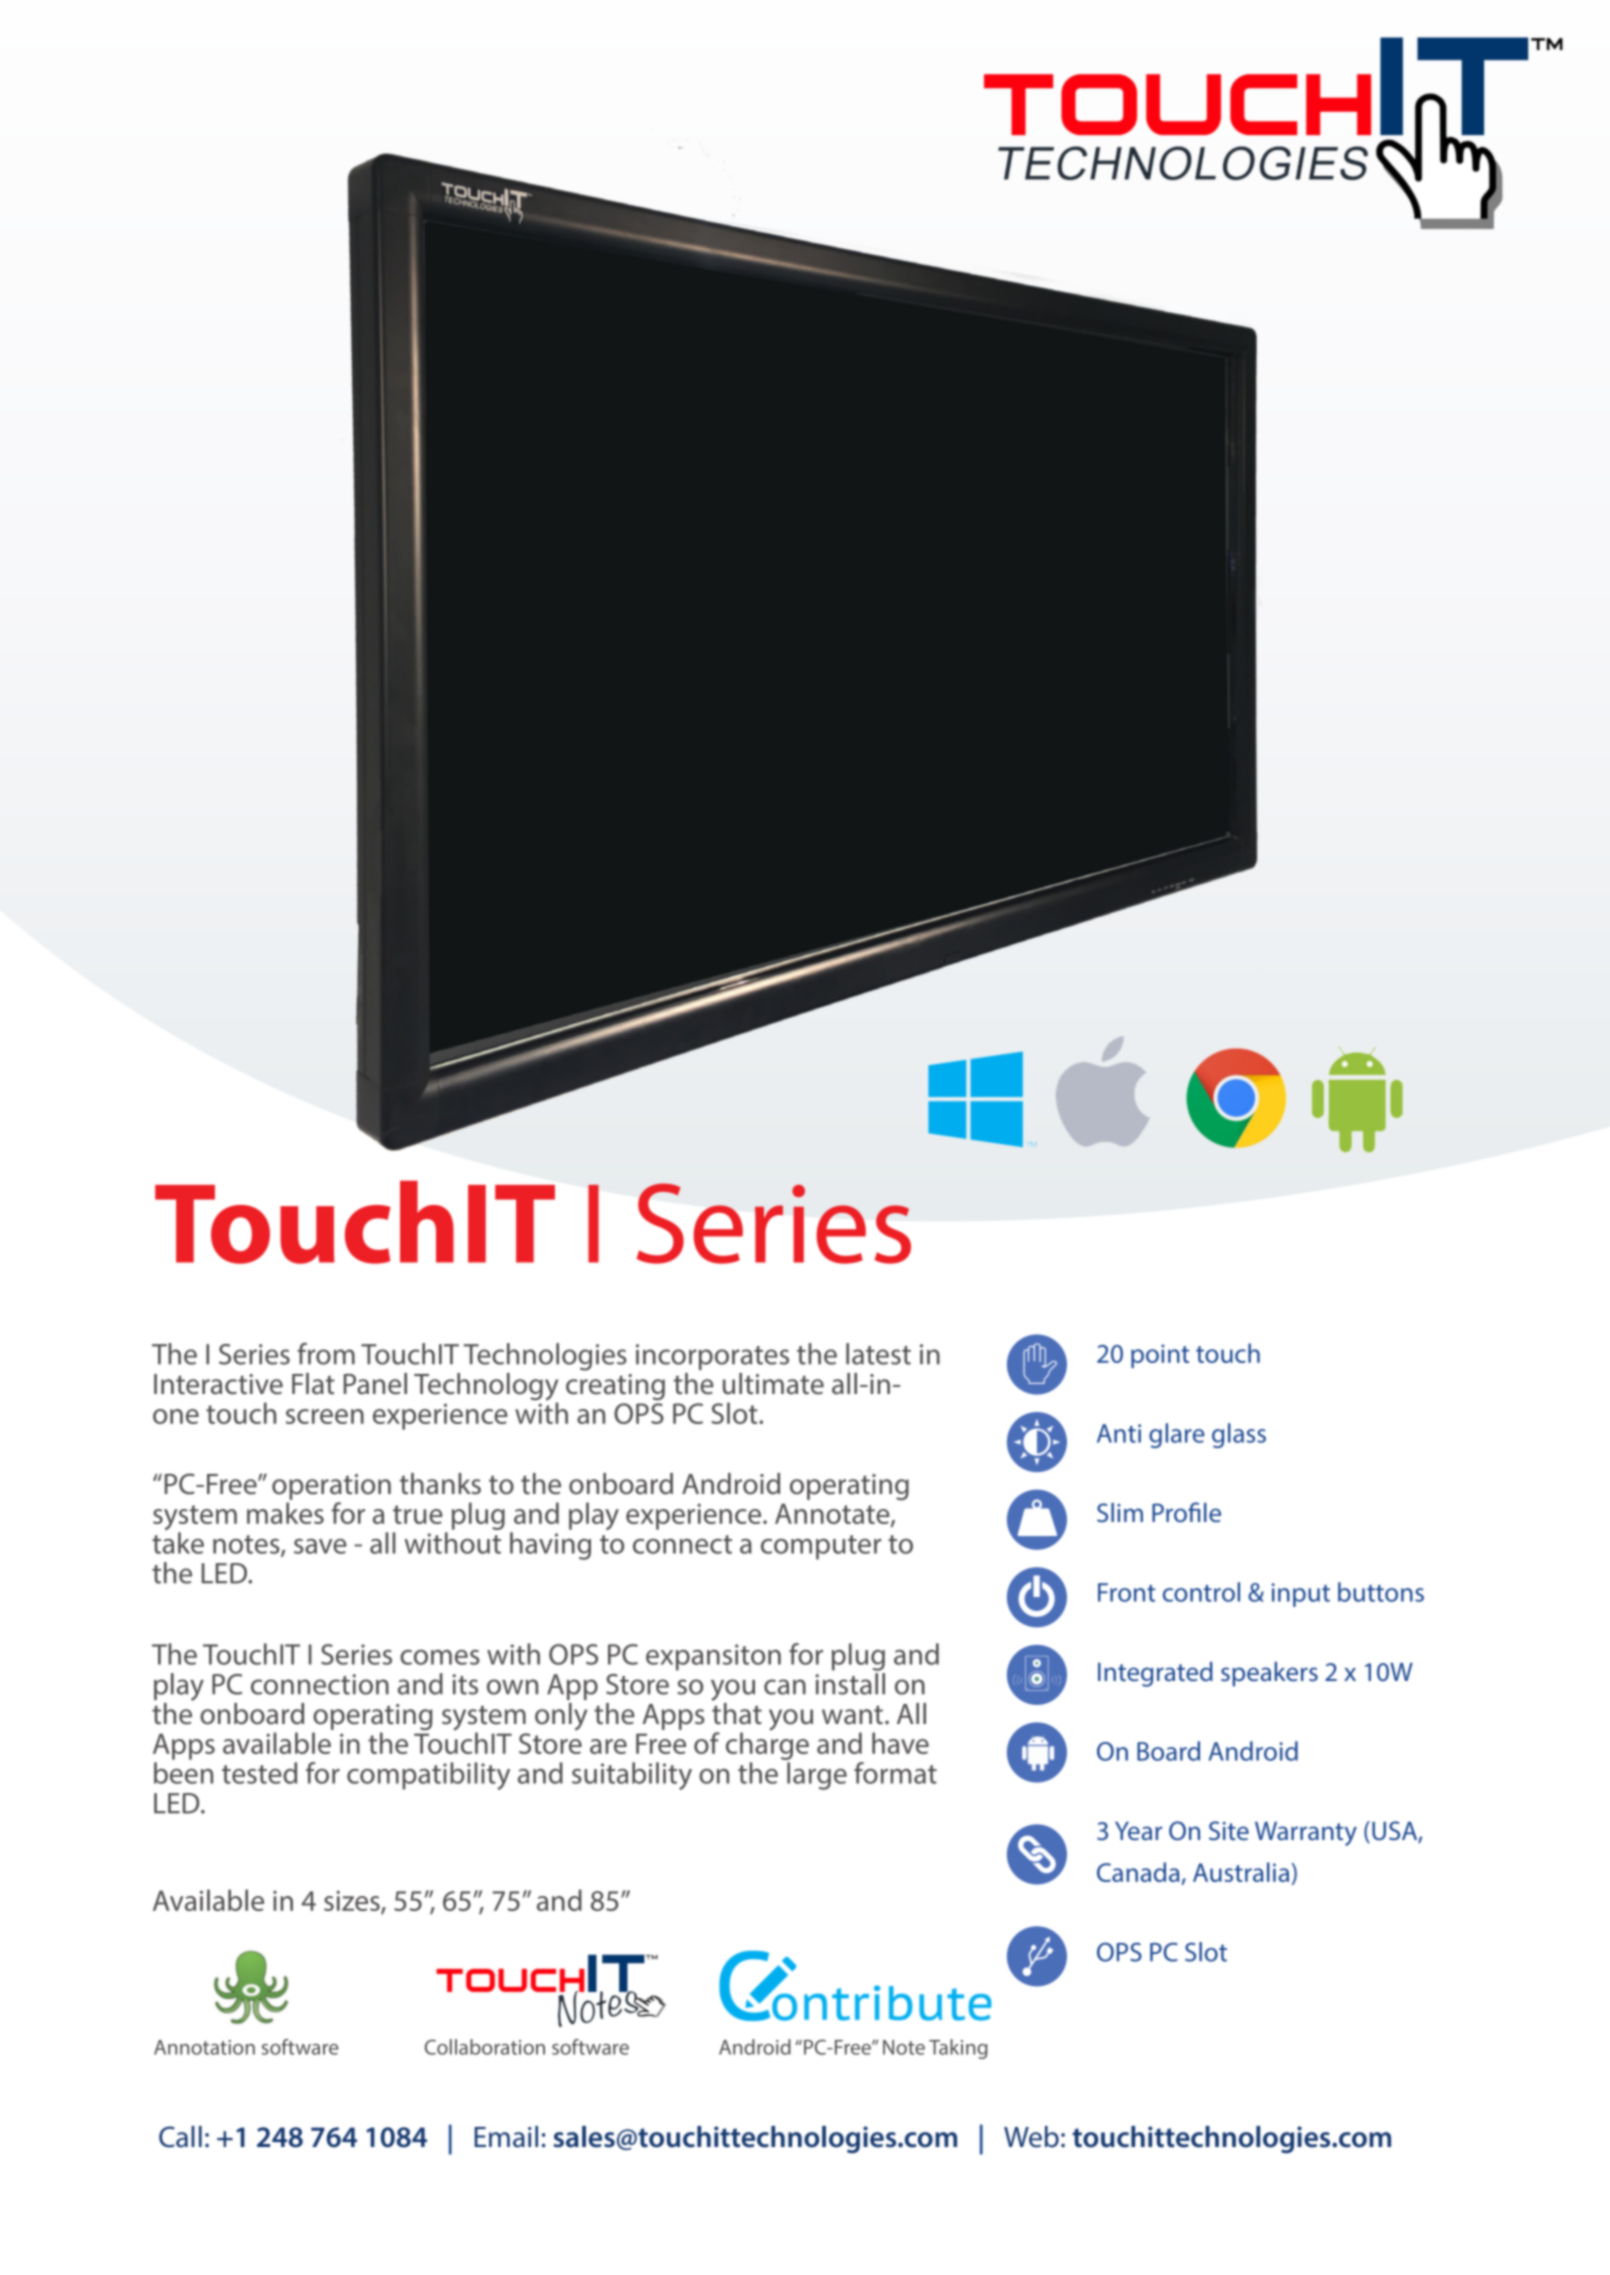 The image size is (1610, 2275). I want to click on tested, so click(259, 1773).
